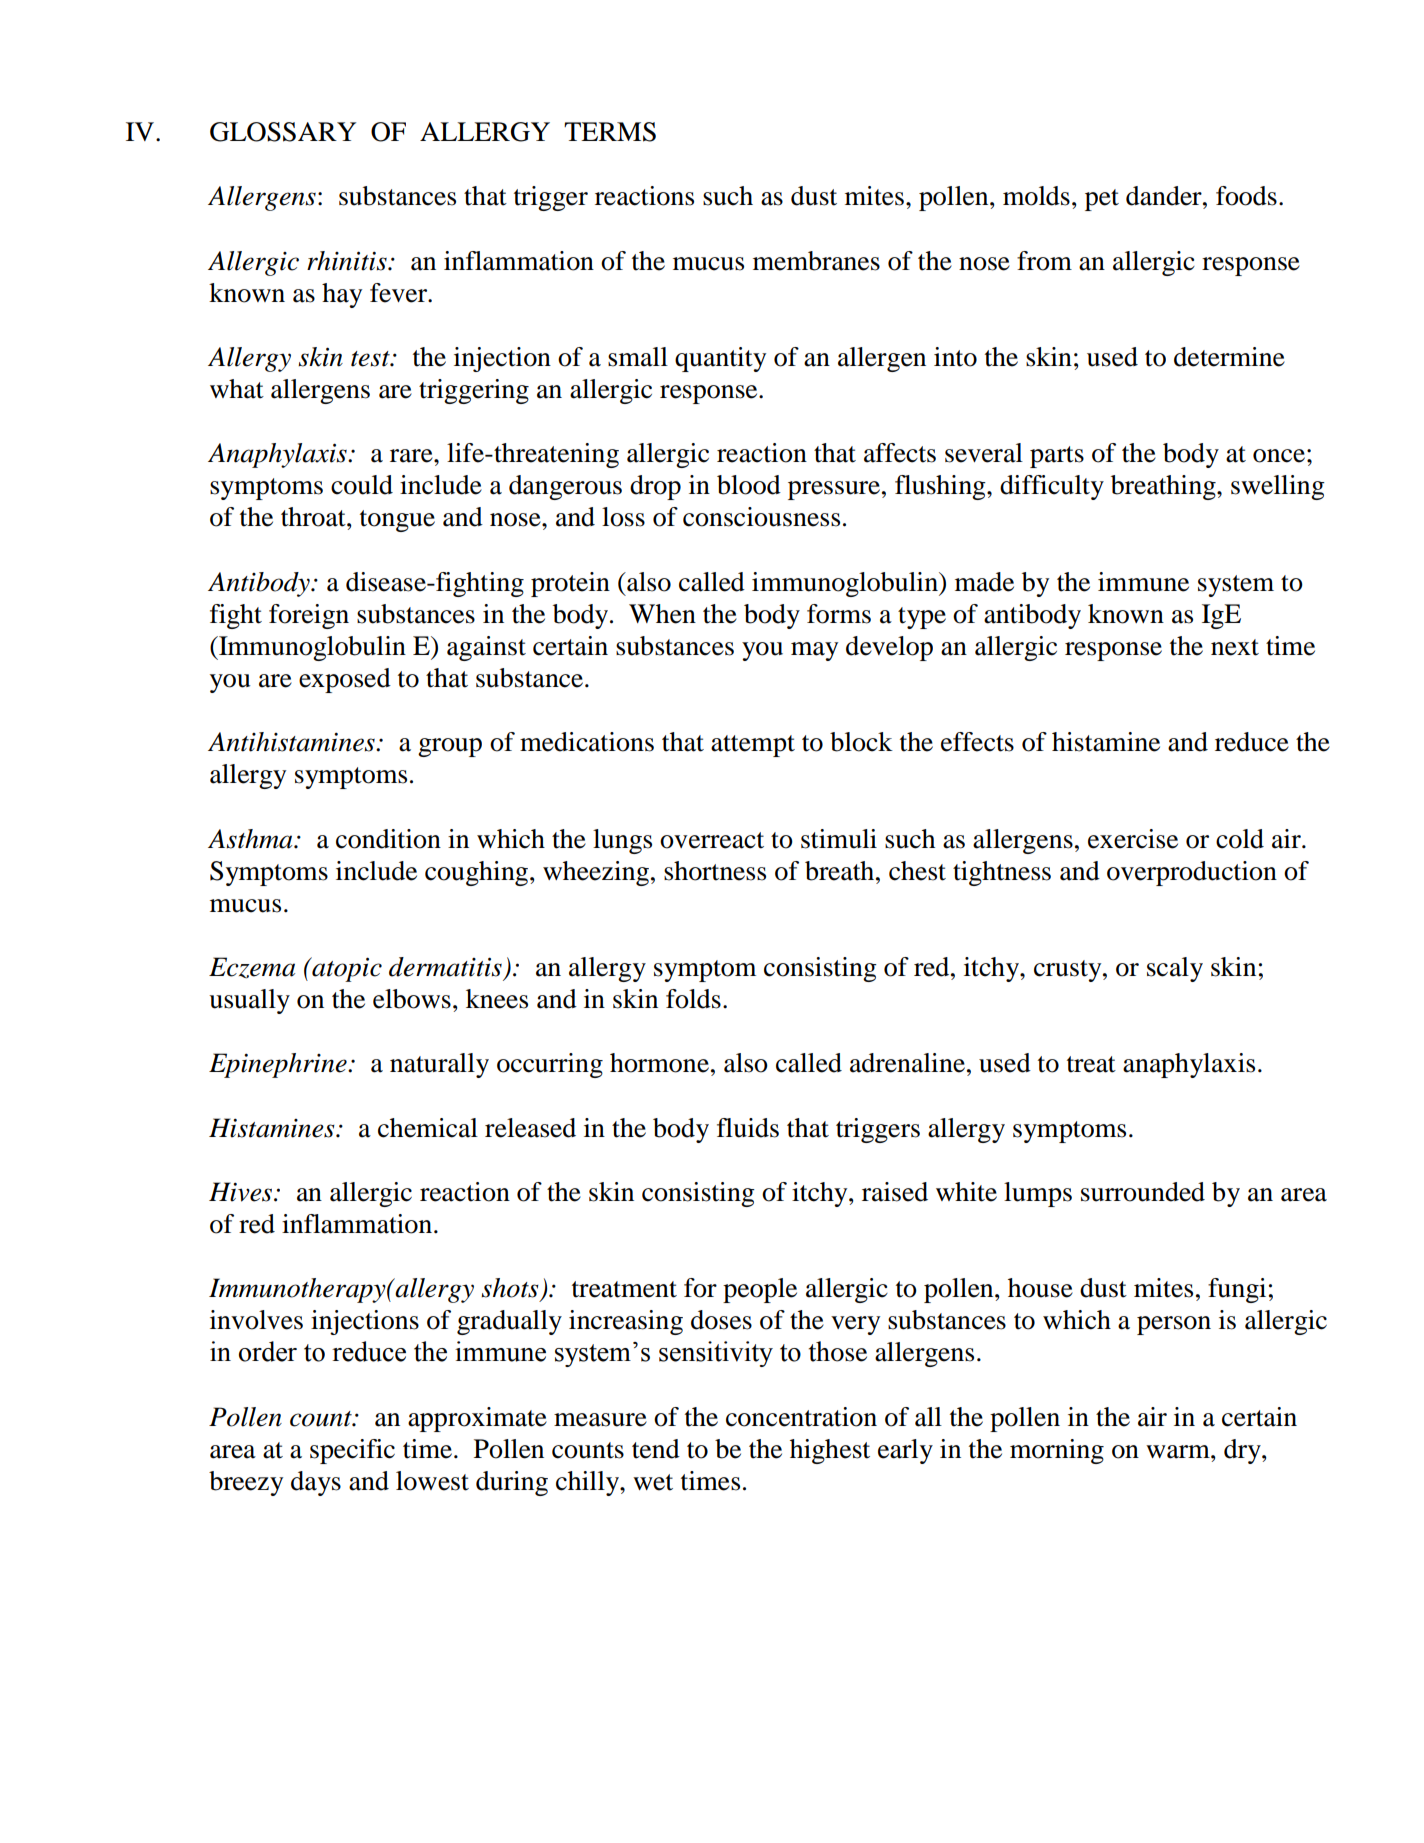 Image resolution: width=1424 pixels, height=1843 pixels. What do you see at coordinates (715, 871) in the screenshot?
I see `shortness` at bounding box center [715, 871].
